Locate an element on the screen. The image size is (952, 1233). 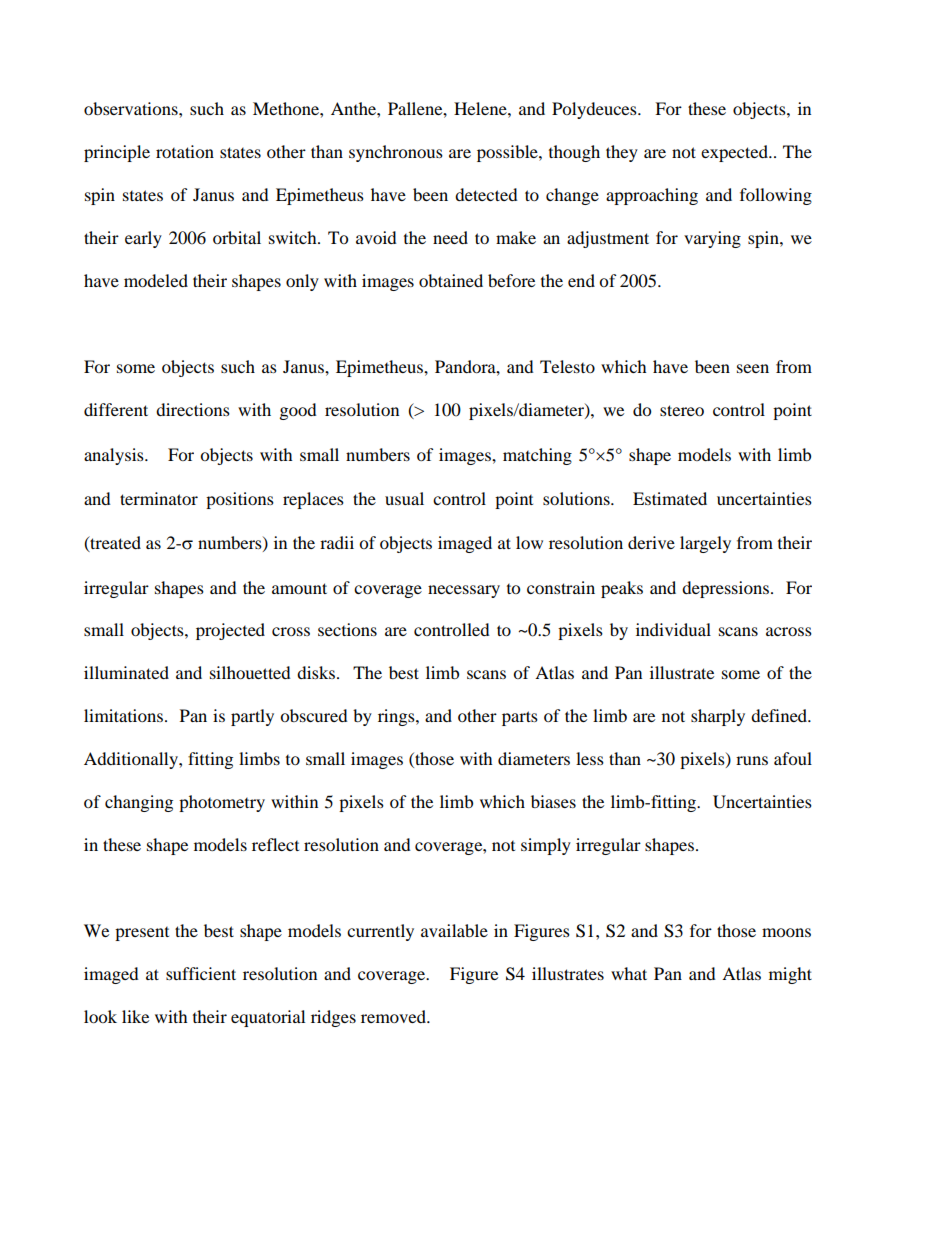
expected is located at coordinates (735, 153).
